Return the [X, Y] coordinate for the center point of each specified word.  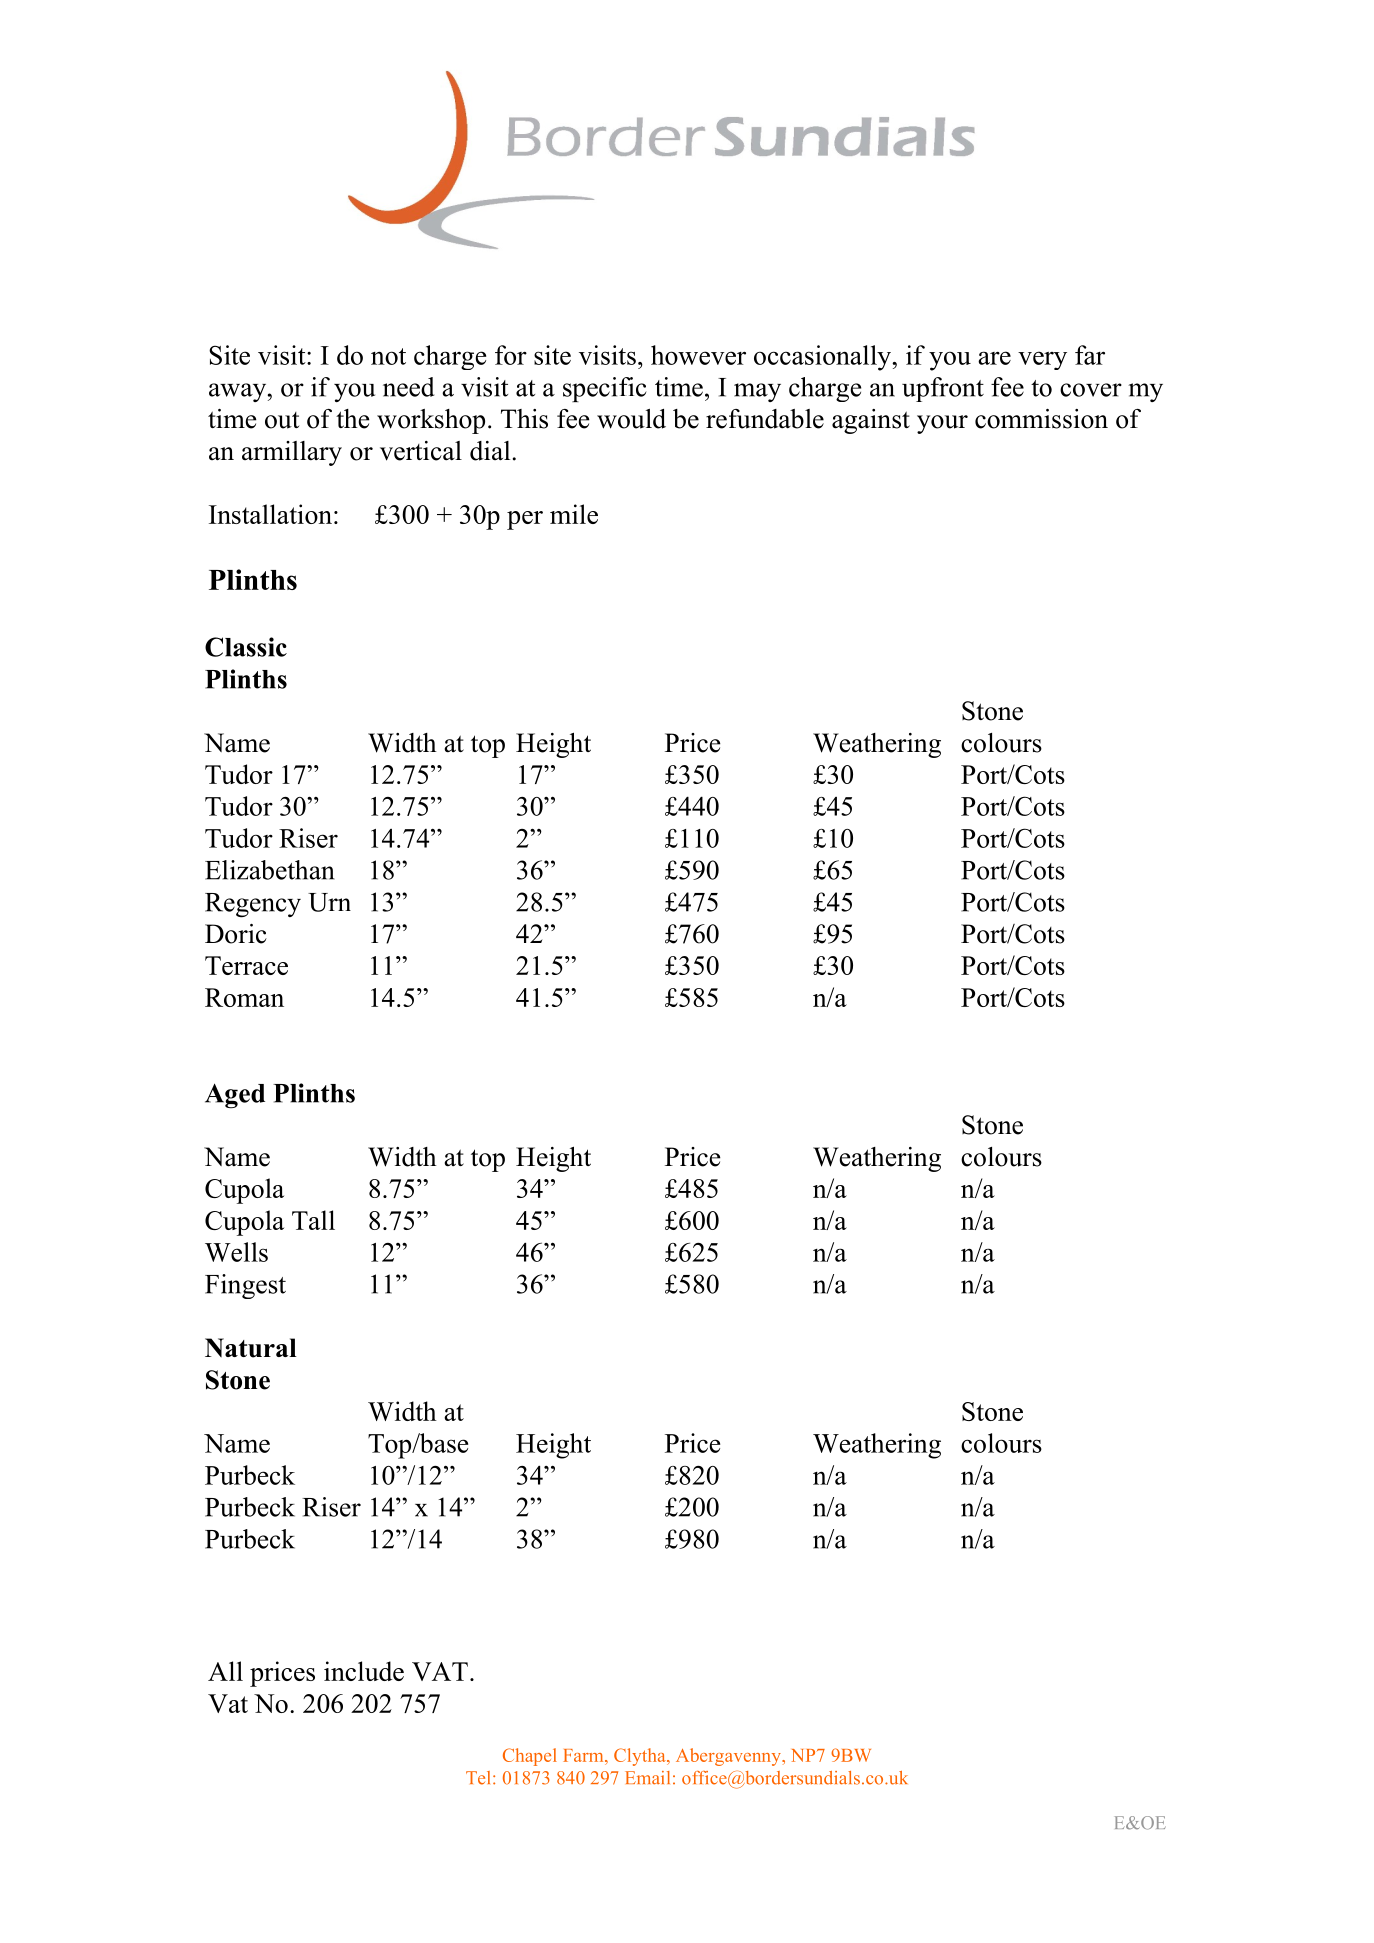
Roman [244, 997]
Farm [584, 1755]
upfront [943, 389]
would [631, 419]
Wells [236, 1252]
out [282, 420]
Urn [329, 902]
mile [574, 514]
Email [647, 1778]
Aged [235, 1096]
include [364, 1671]
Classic [246, 647]
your [942, 424]
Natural [251, 1348]
